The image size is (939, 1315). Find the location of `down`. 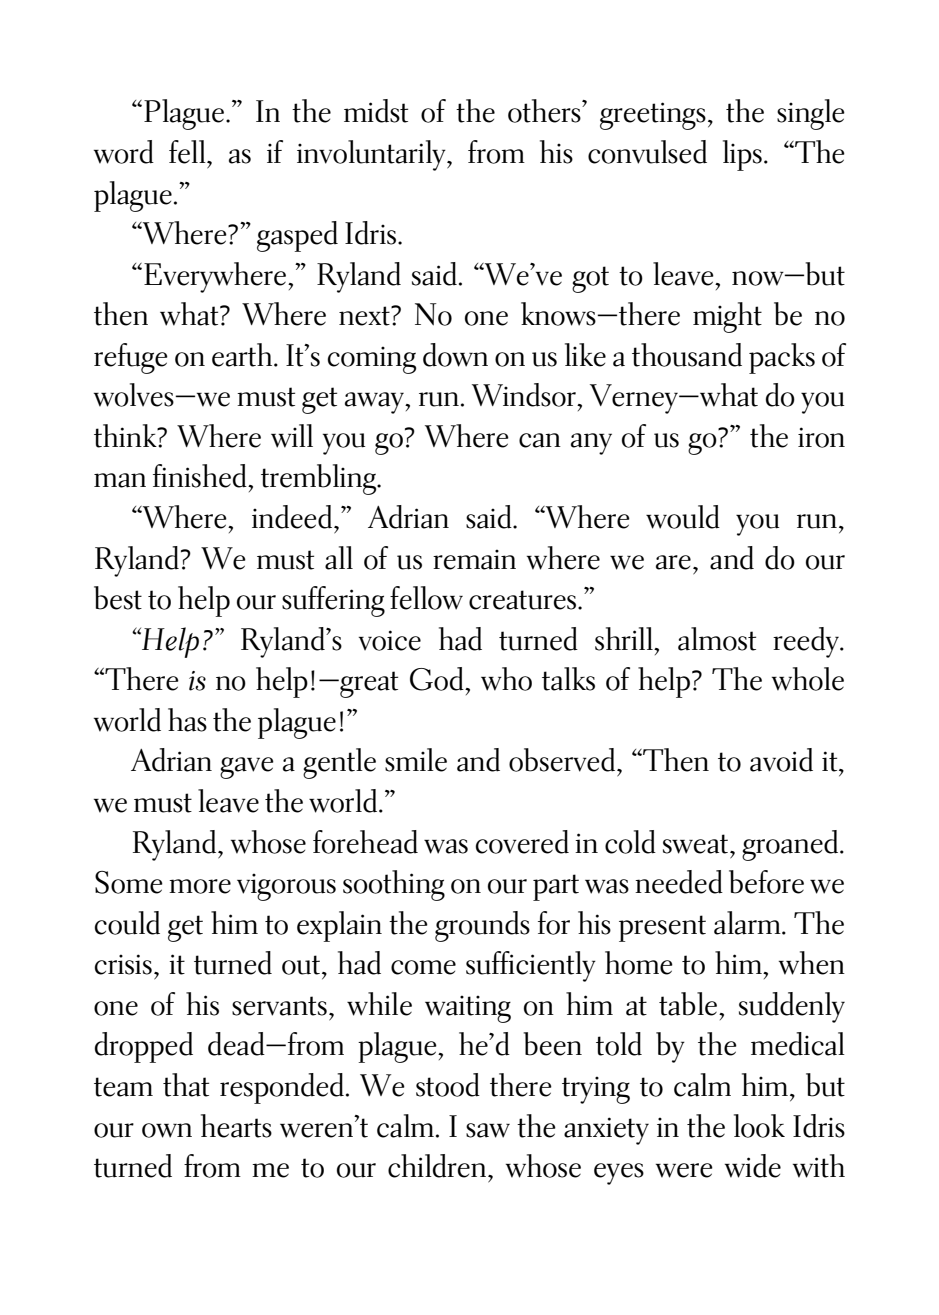

down is located at coordinates (455, 355).
